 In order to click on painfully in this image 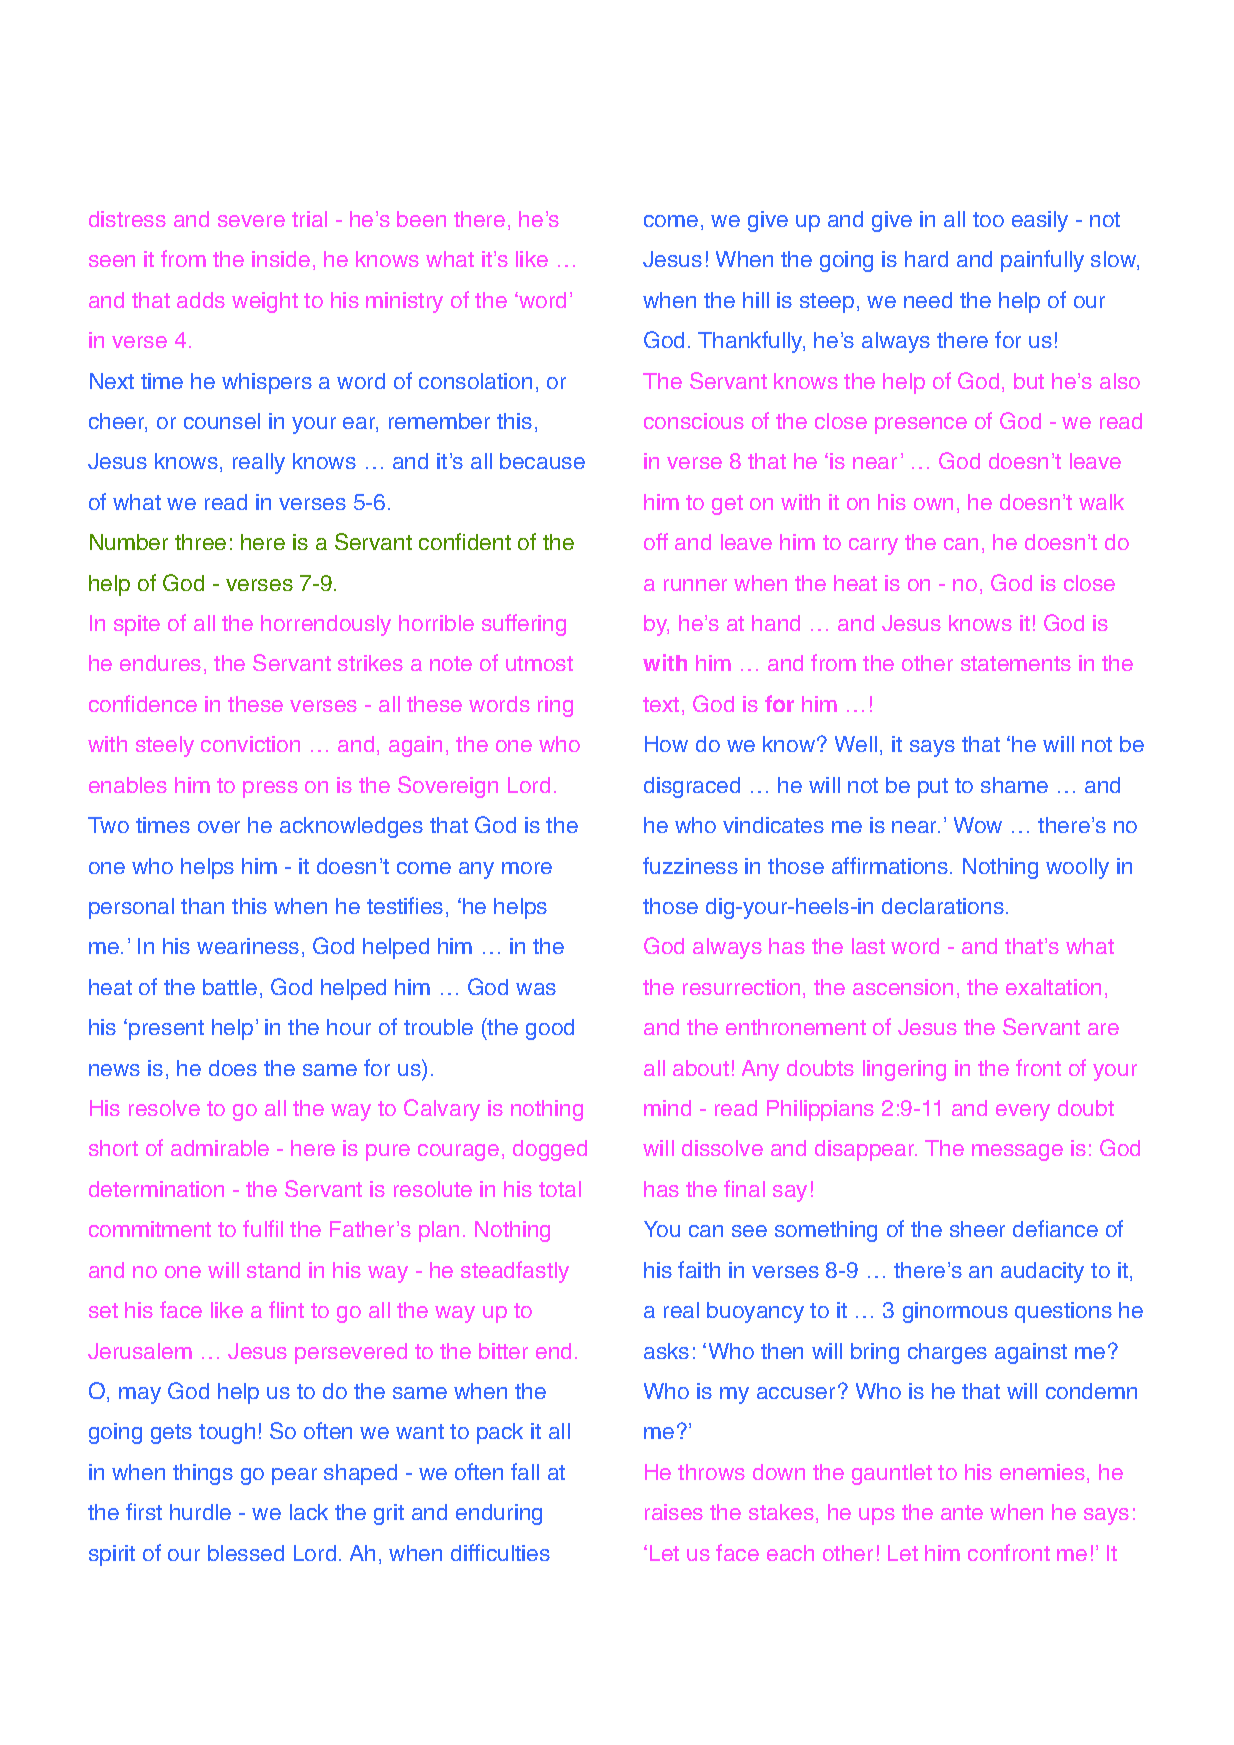, I will do `click(1042, 261)`.
